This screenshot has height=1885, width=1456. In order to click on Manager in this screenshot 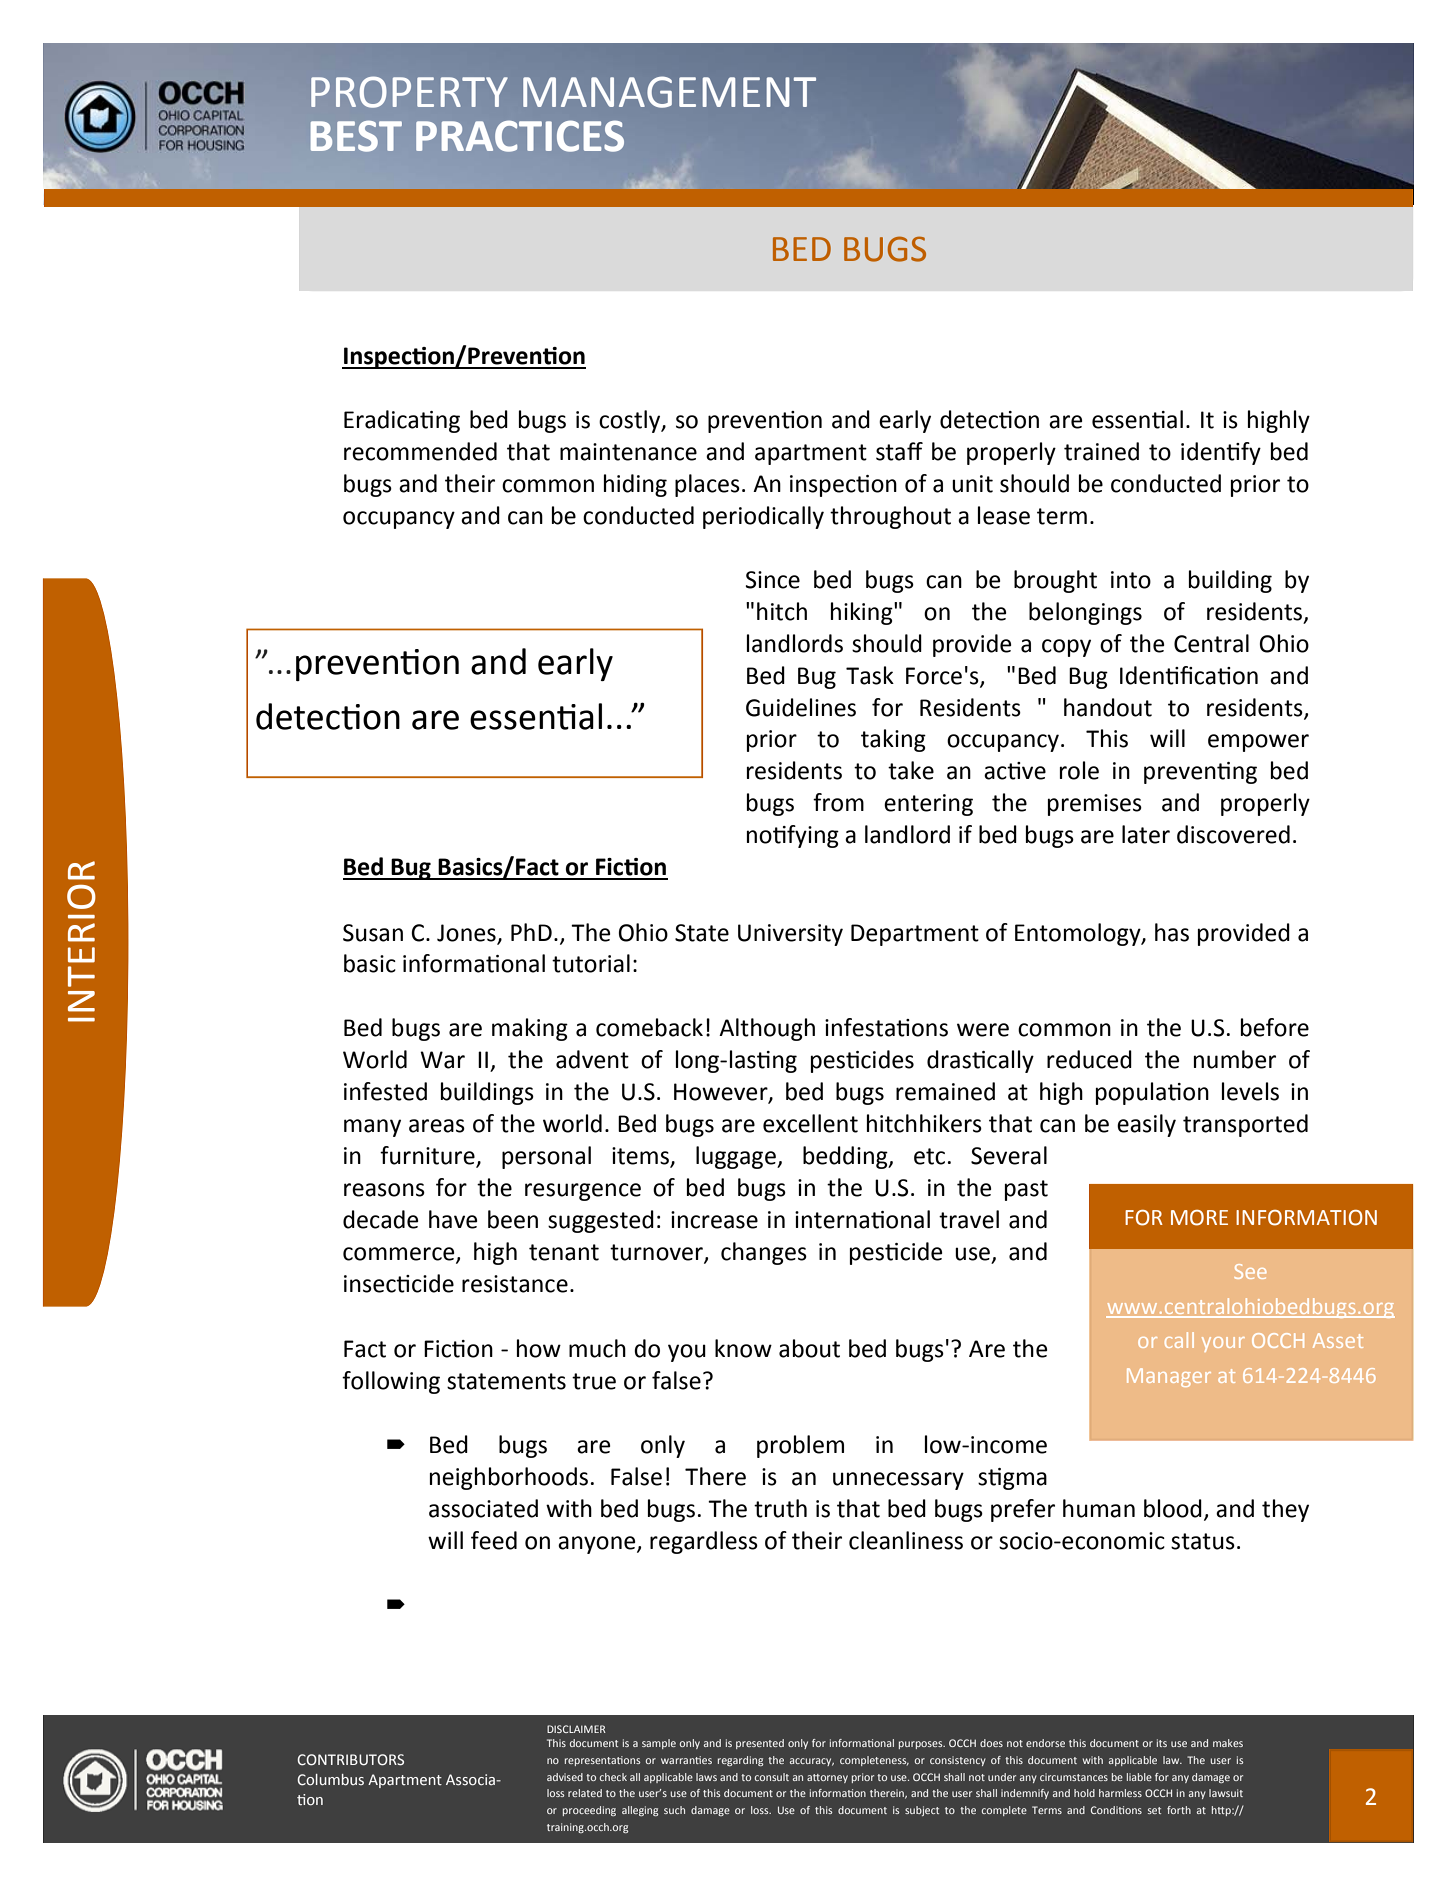, I will do `click(1169, 1377)`.
